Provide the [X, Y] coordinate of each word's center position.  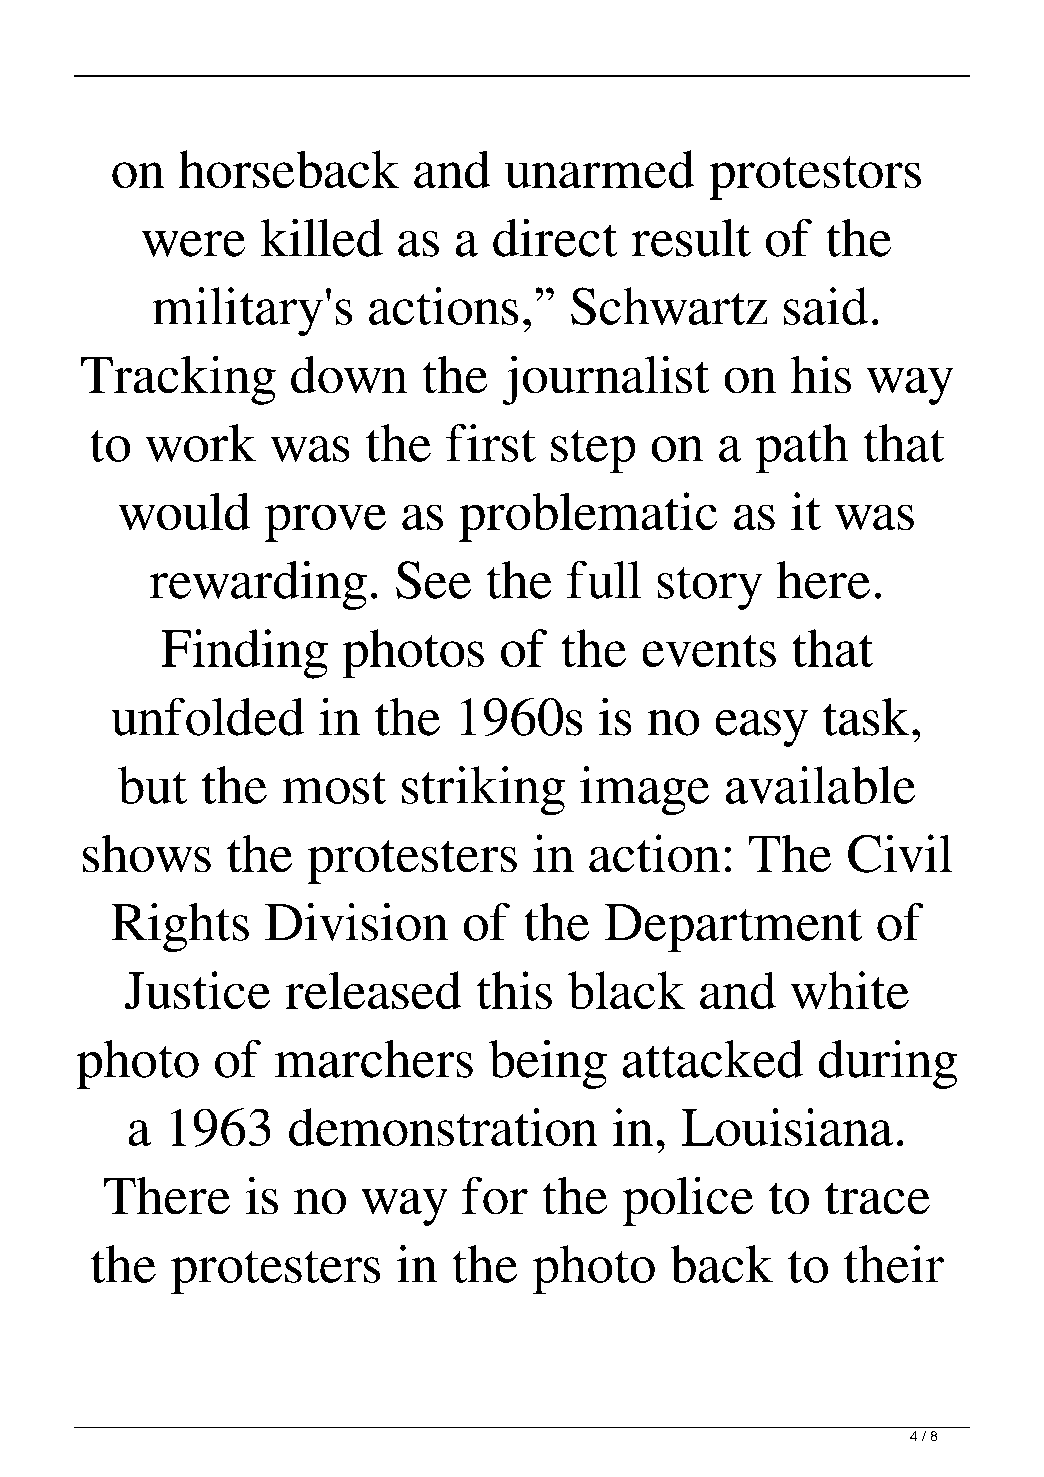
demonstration [443, 1127]
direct [555, 238]
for [495, 1195]
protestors [815, 178]
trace [877, 1198]
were [193, 244]
